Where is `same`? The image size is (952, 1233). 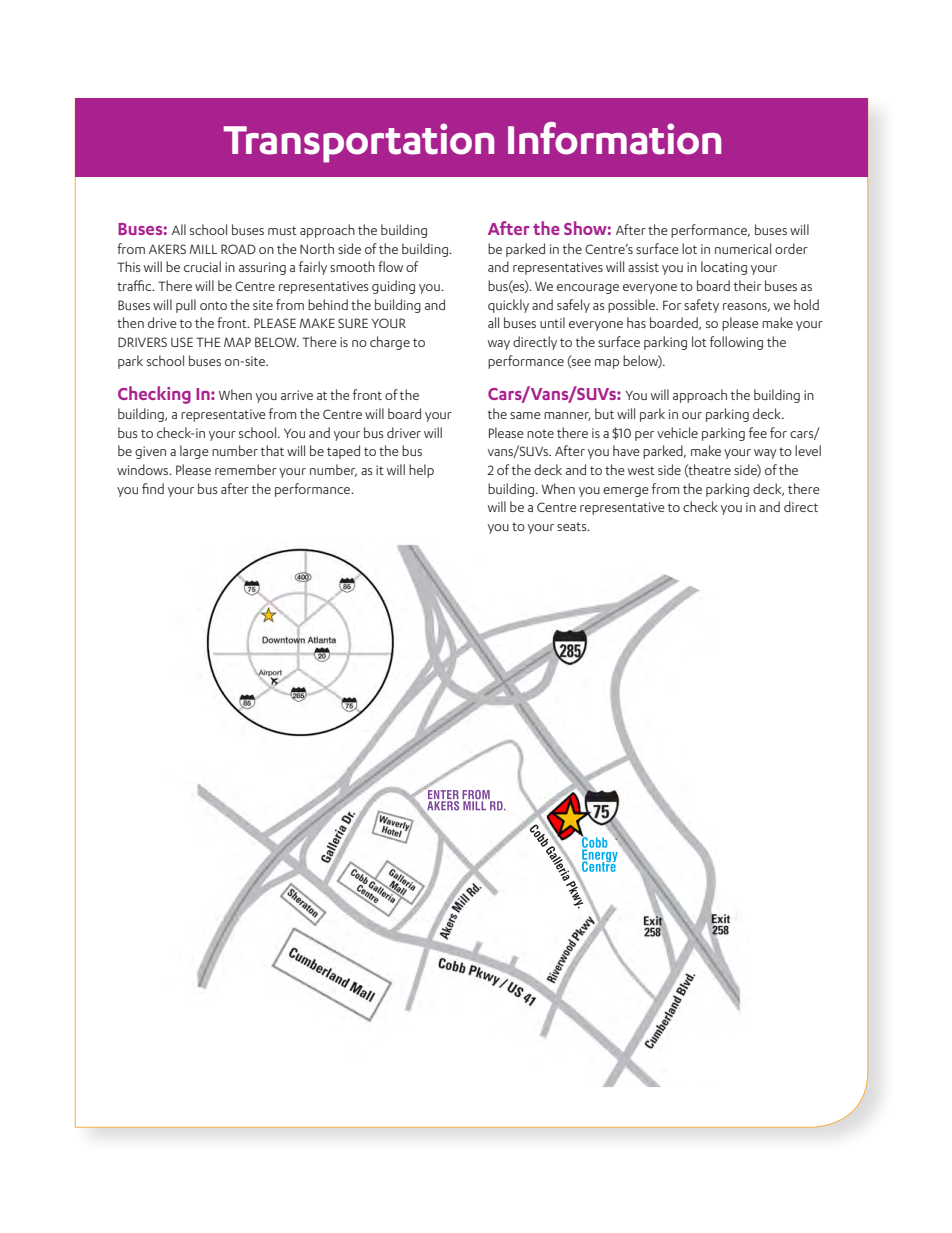
same is located at coordinates (525, 415).
